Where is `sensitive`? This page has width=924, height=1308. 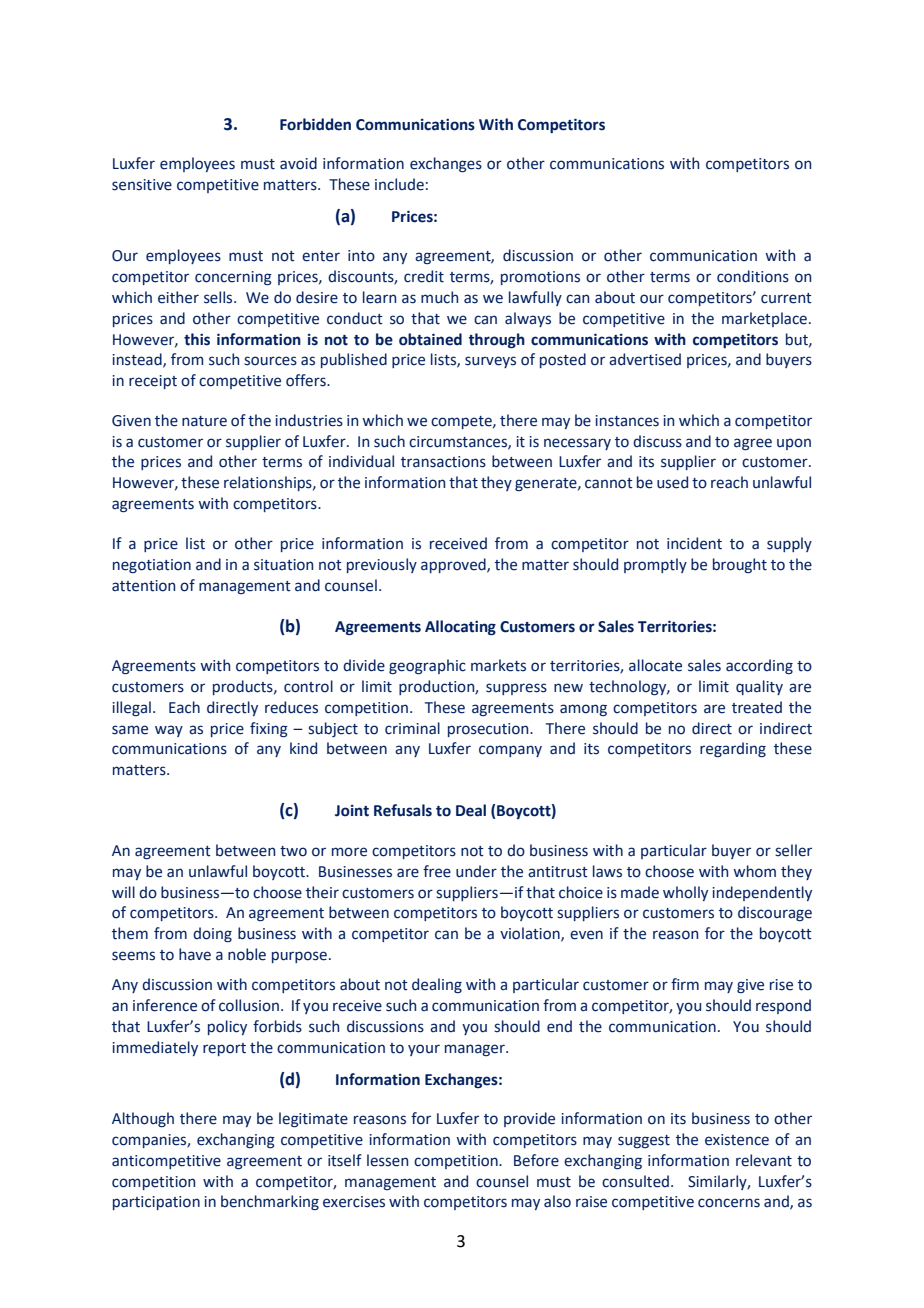
sensitive is located at coordinates (142, 185).
